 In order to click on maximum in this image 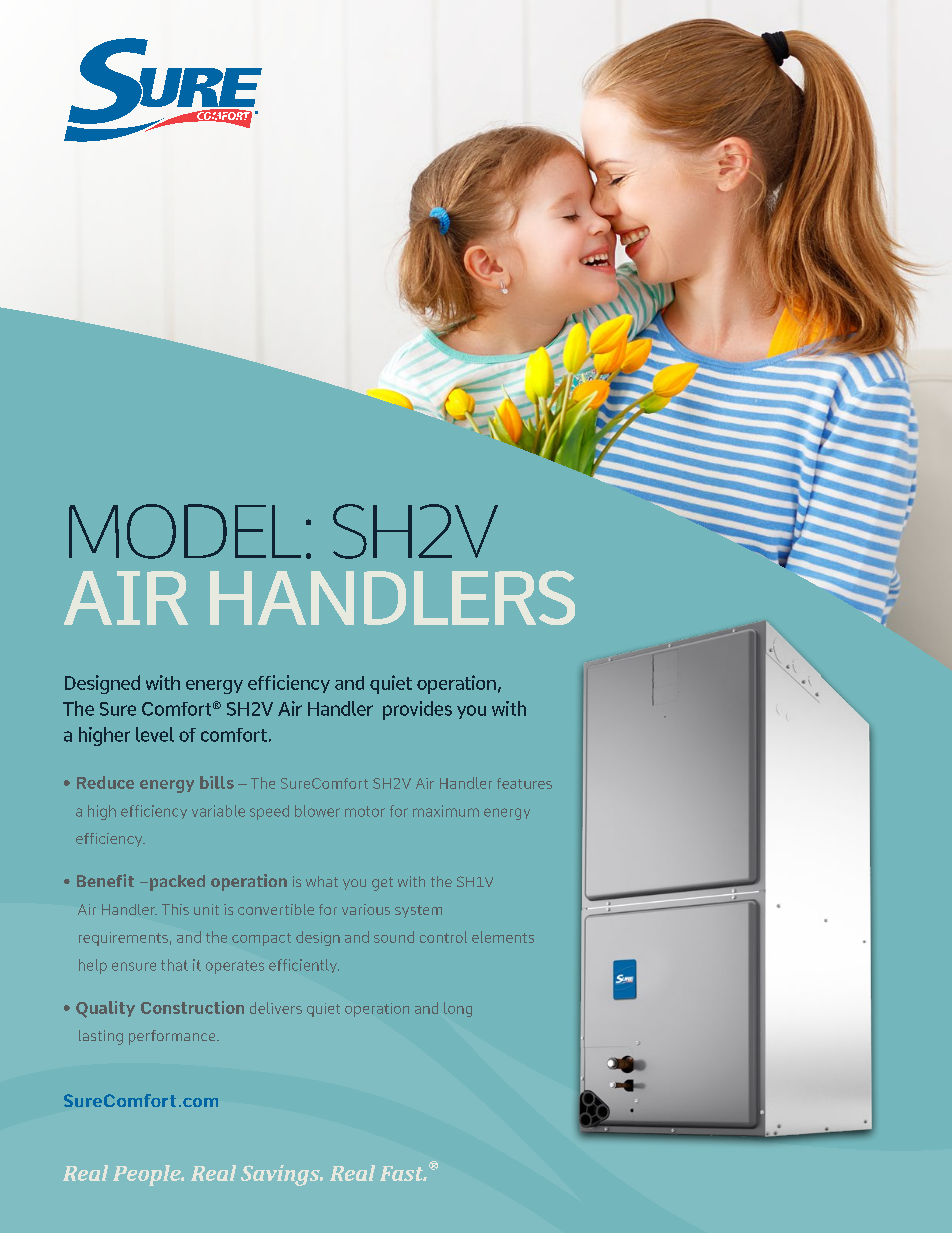, I will do `click(446, 811)`.
